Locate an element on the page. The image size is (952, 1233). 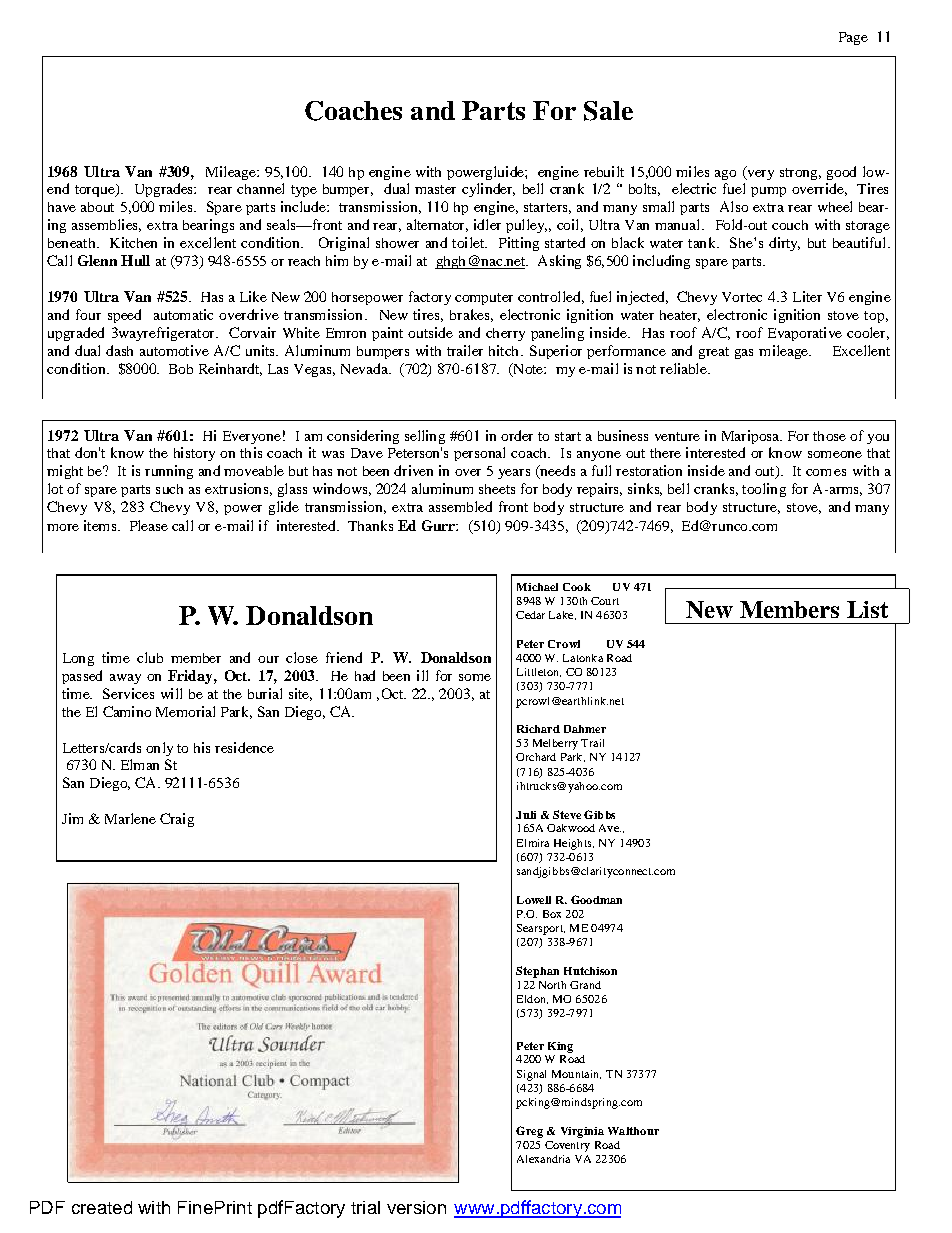
Michael is located at coordinates (537, 587).
